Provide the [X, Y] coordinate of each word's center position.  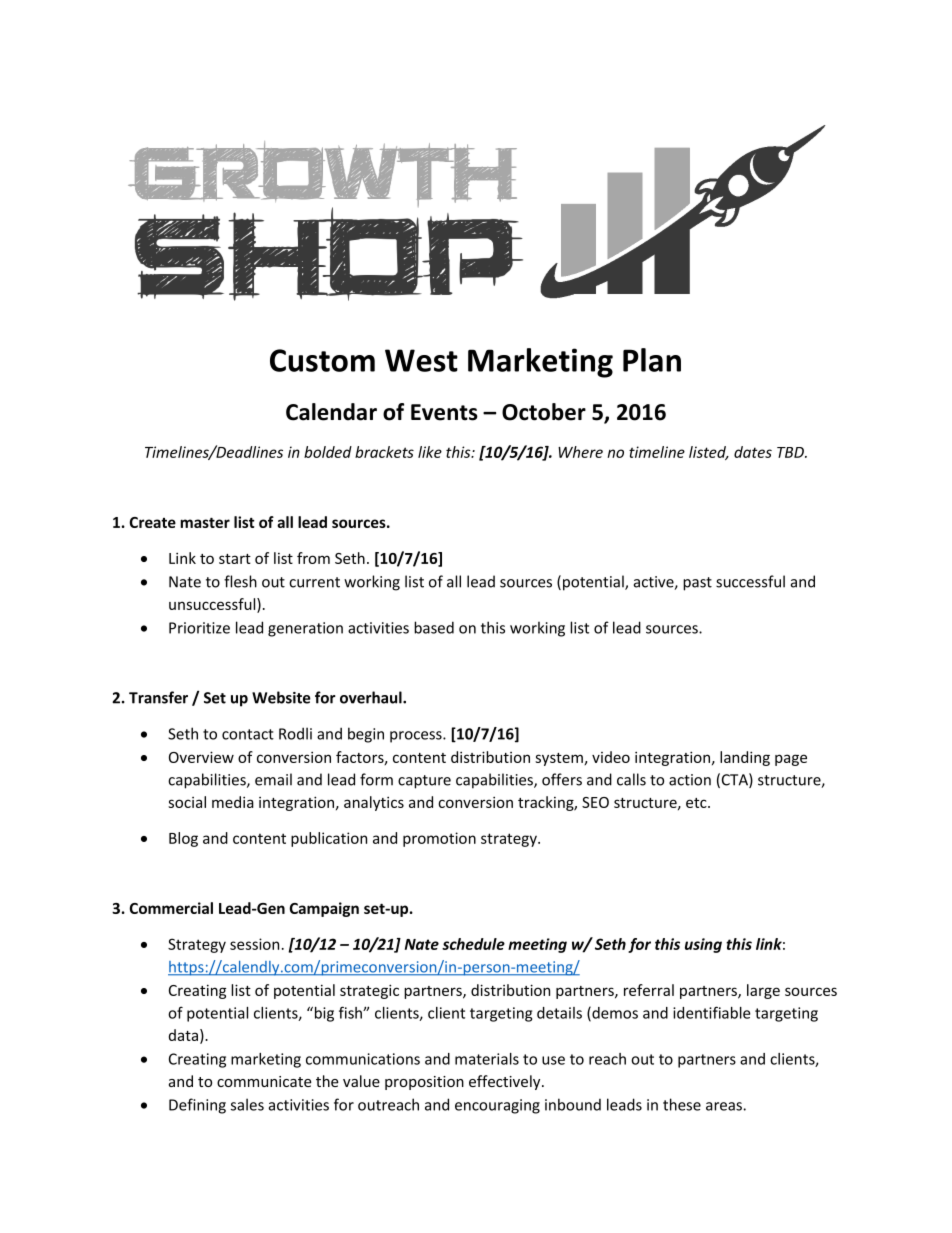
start [235, 559]
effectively [506, 1082]
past [697, 584]
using [703, 945]
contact [248, 734]
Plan [652, 360]
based [434, 627]
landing [745, 758]
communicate [264, 1081]
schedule [473, 944]
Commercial [171, 908]
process [417, 737]
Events [444, 412]
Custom [322, 360]
